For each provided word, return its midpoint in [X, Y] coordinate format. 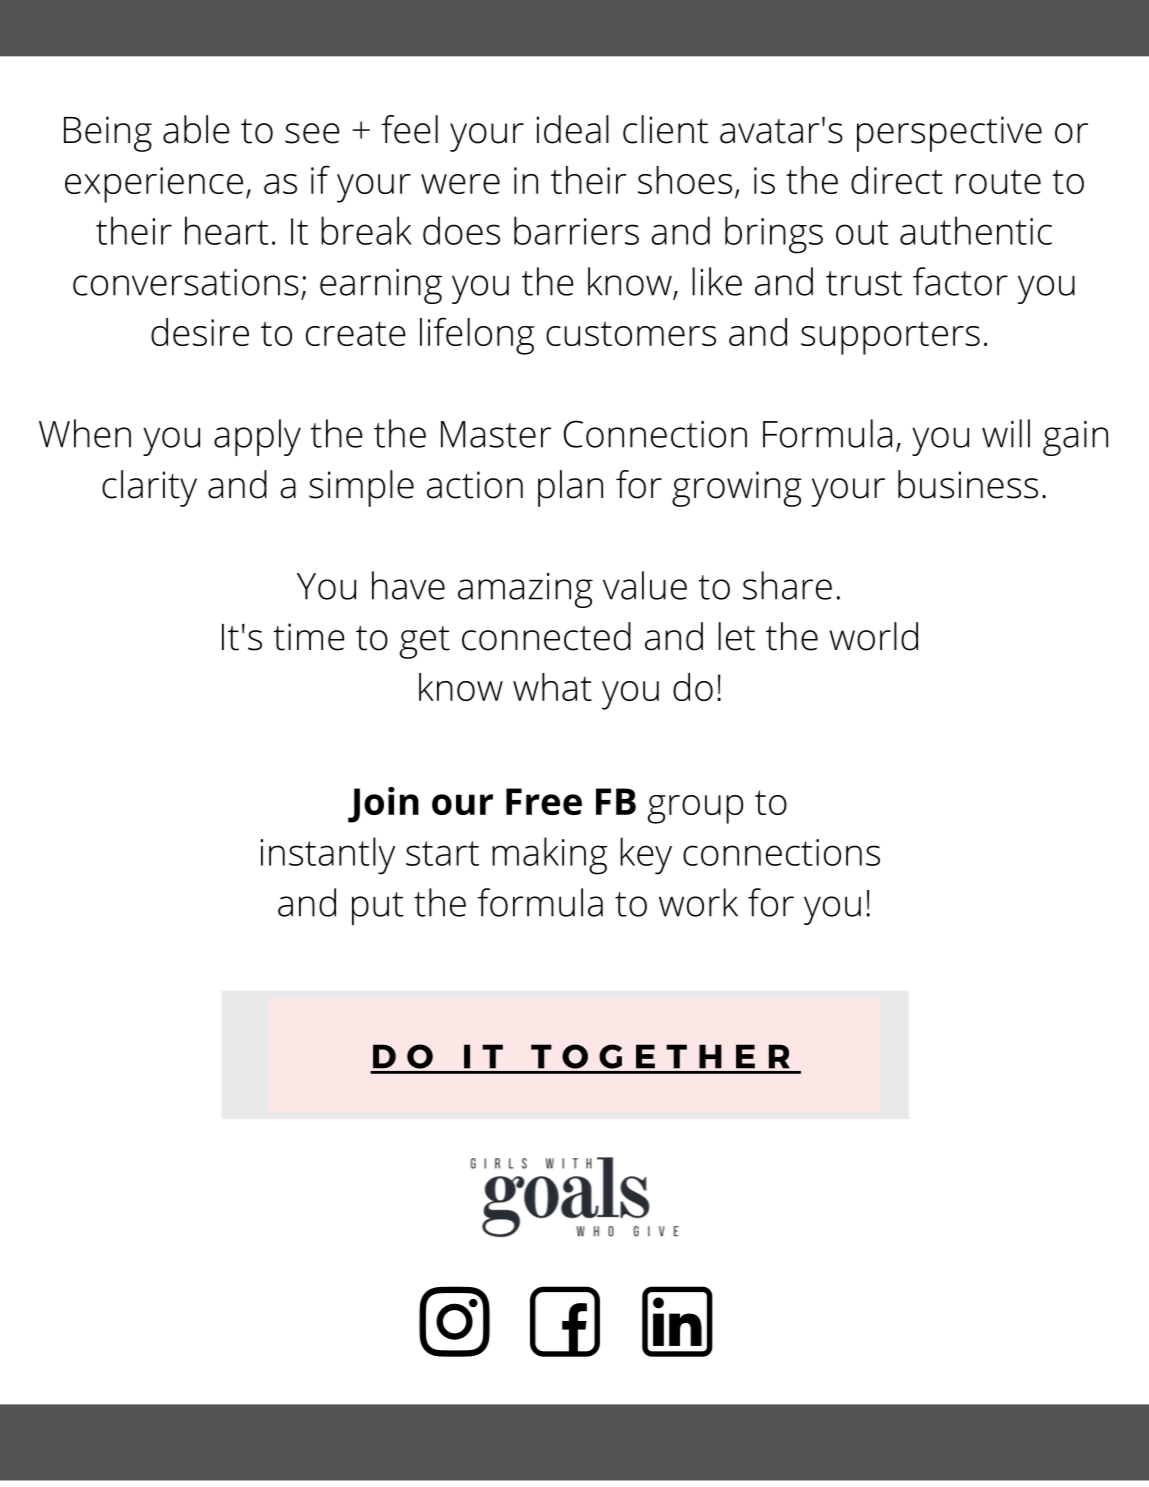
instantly [327, 856]
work [698, 902]
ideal [572, 129]
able [196, 129]
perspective [949, 134]
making [549, 856]
